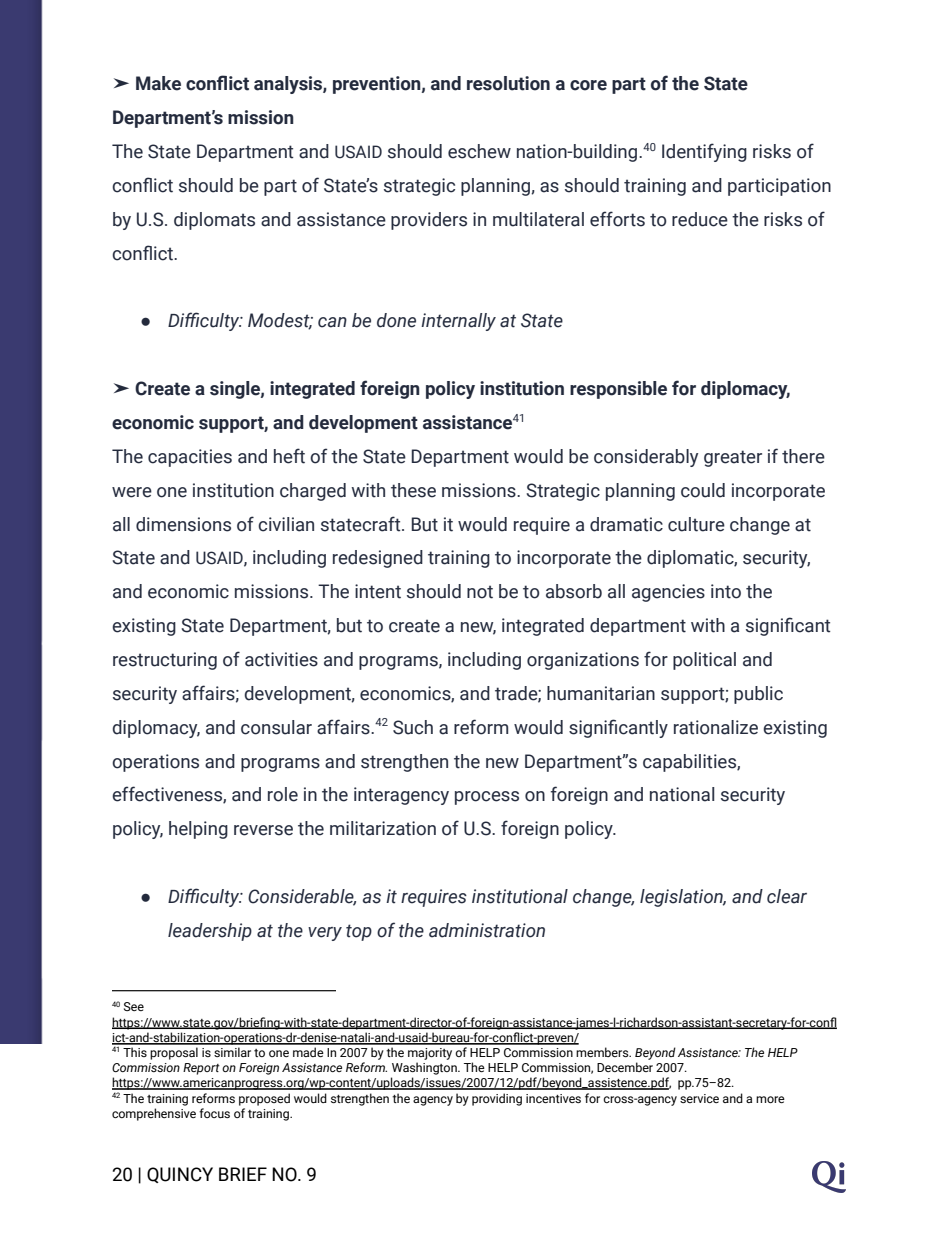 This screenshot has width=952, height=1233. I want to click on restructuring, so click(165, 661).
